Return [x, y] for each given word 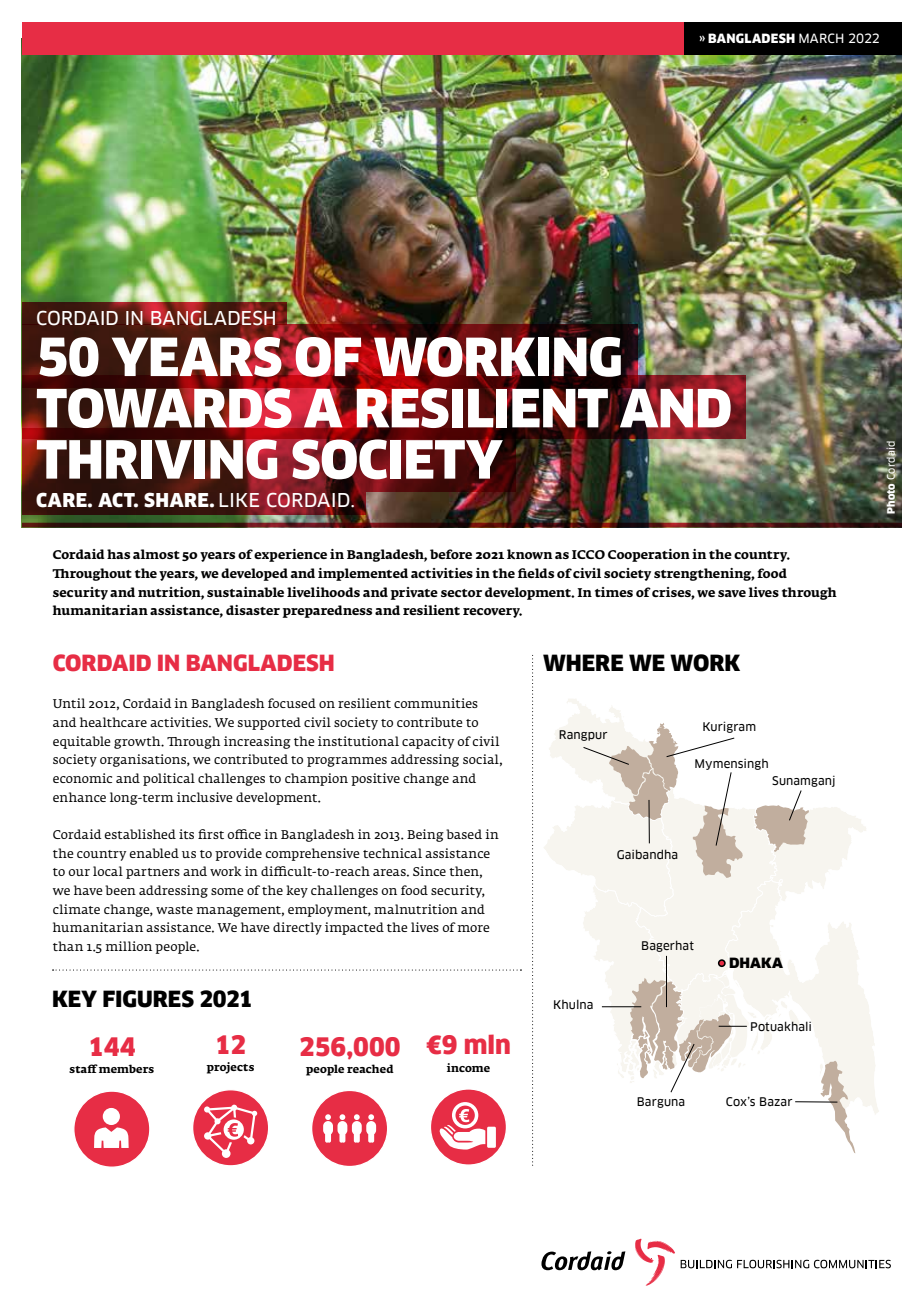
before [451, 554]
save [732, 594]
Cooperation [649, 555]
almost [156, 554]
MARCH [821, 38]
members [126, 1068]
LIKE [239, 500]
